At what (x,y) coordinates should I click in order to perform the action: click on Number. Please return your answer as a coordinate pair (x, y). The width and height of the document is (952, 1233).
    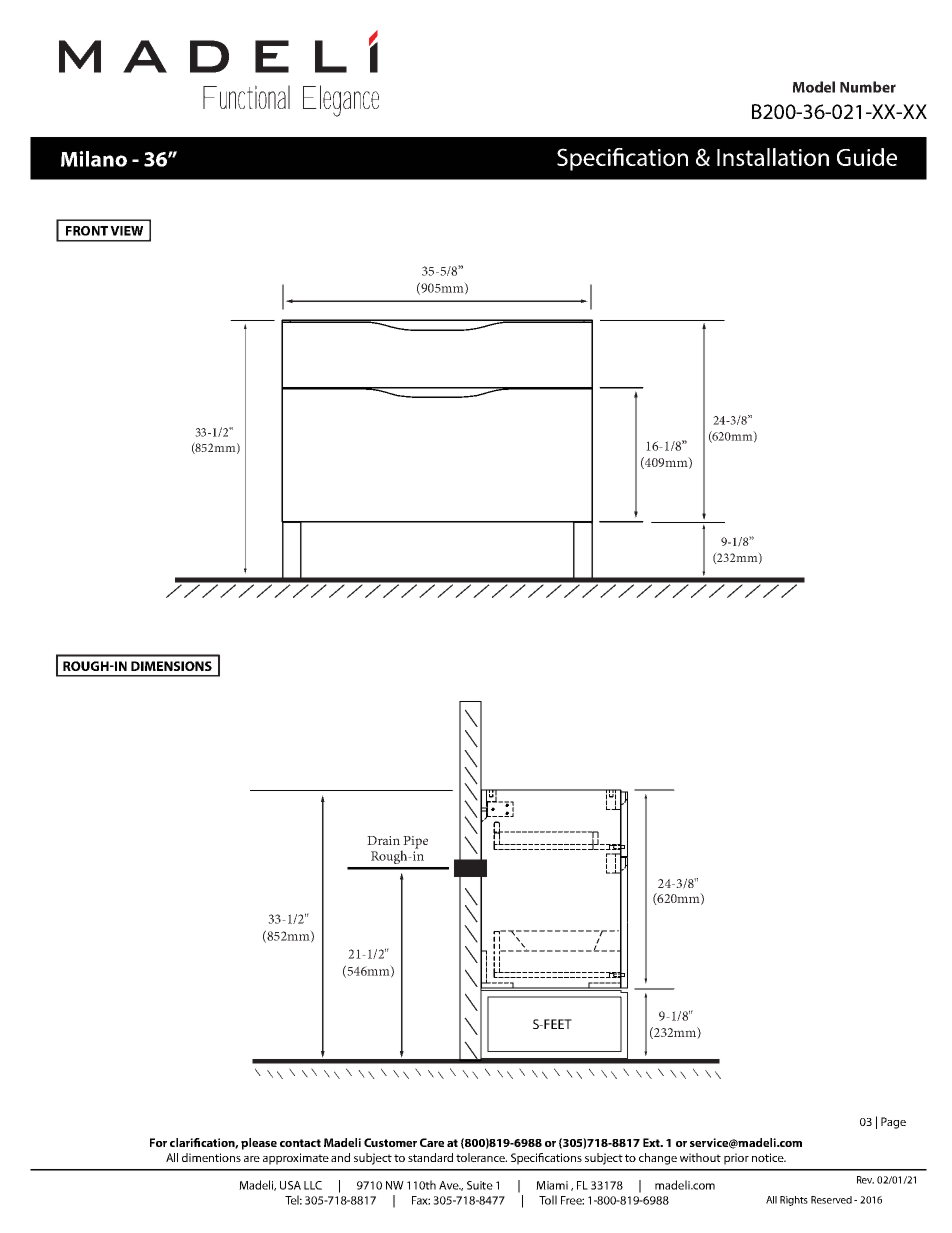
    Looking at the image, I should click on (868, 87).
